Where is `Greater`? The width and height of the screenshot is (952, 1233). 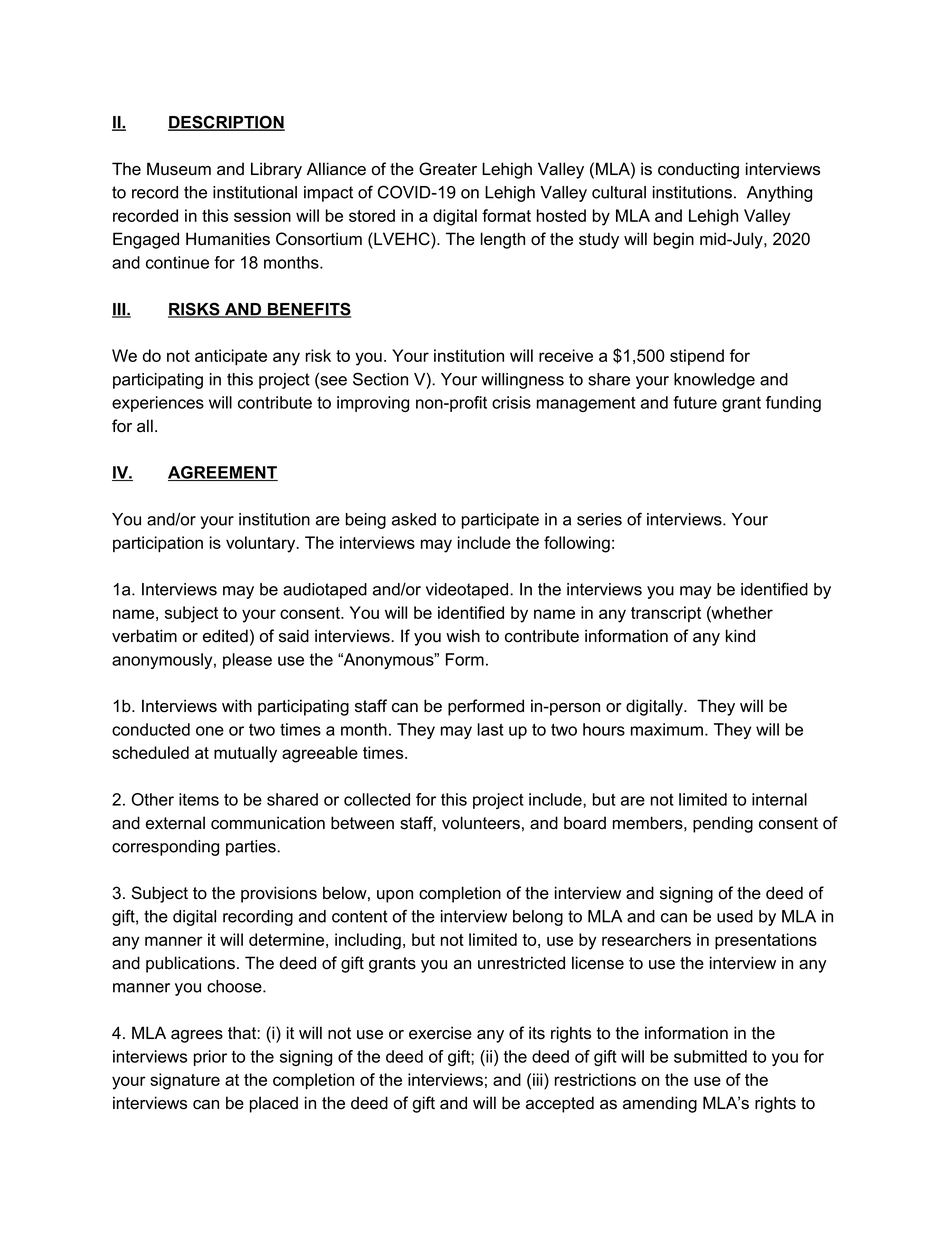 Greater is located at coordinates (448, 169).
